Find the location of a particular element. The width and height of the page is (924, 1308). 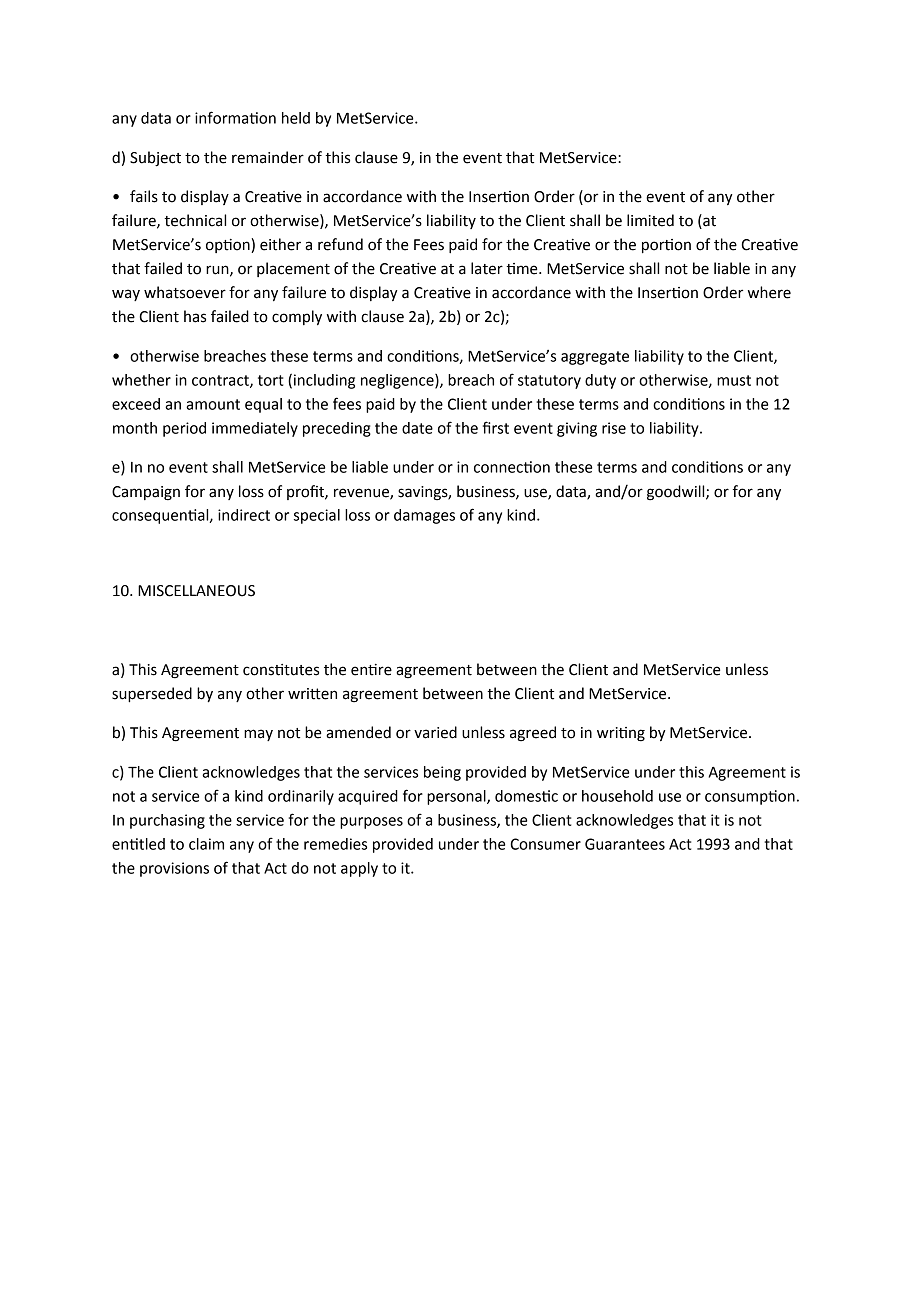

damages is located at coordinates (424, 516).
